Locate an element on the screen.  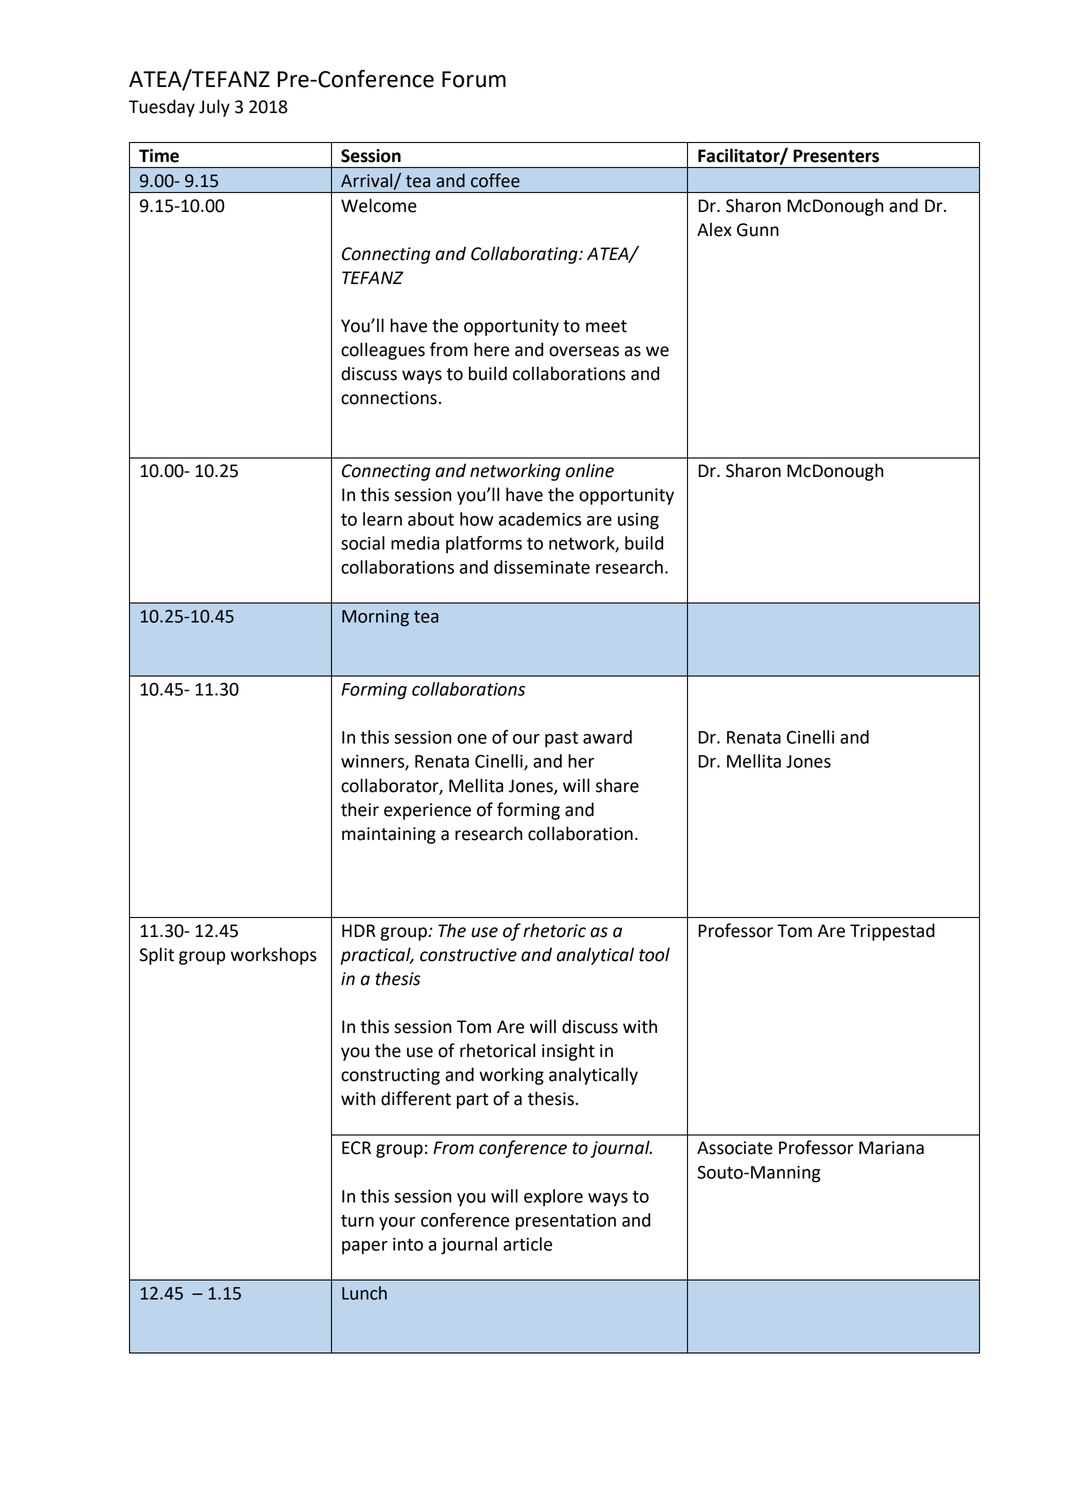
Morning is located at coordinates (375, 618).
